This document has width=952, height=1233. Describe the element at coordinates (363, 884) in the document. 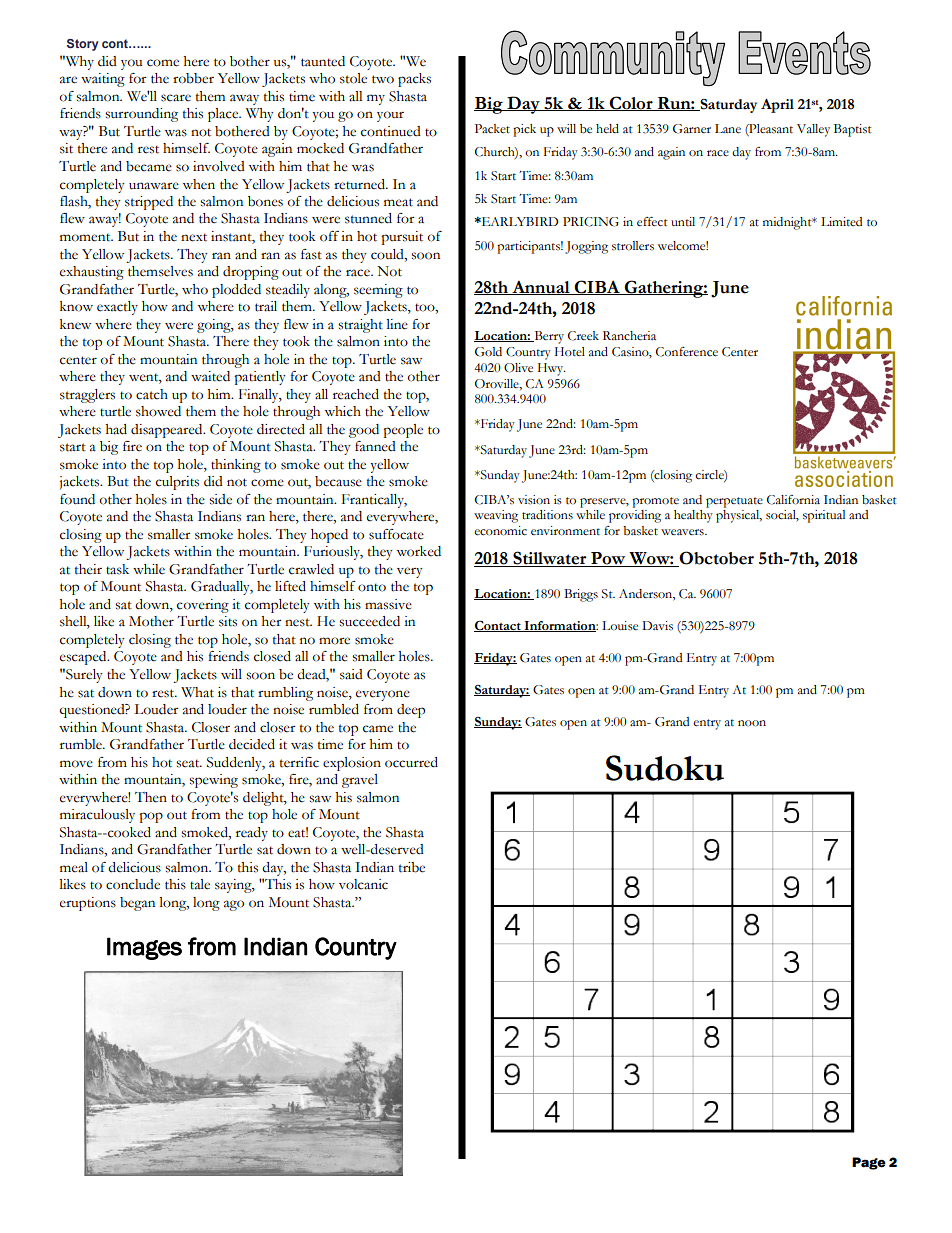

I see `volcanic` at that location.
